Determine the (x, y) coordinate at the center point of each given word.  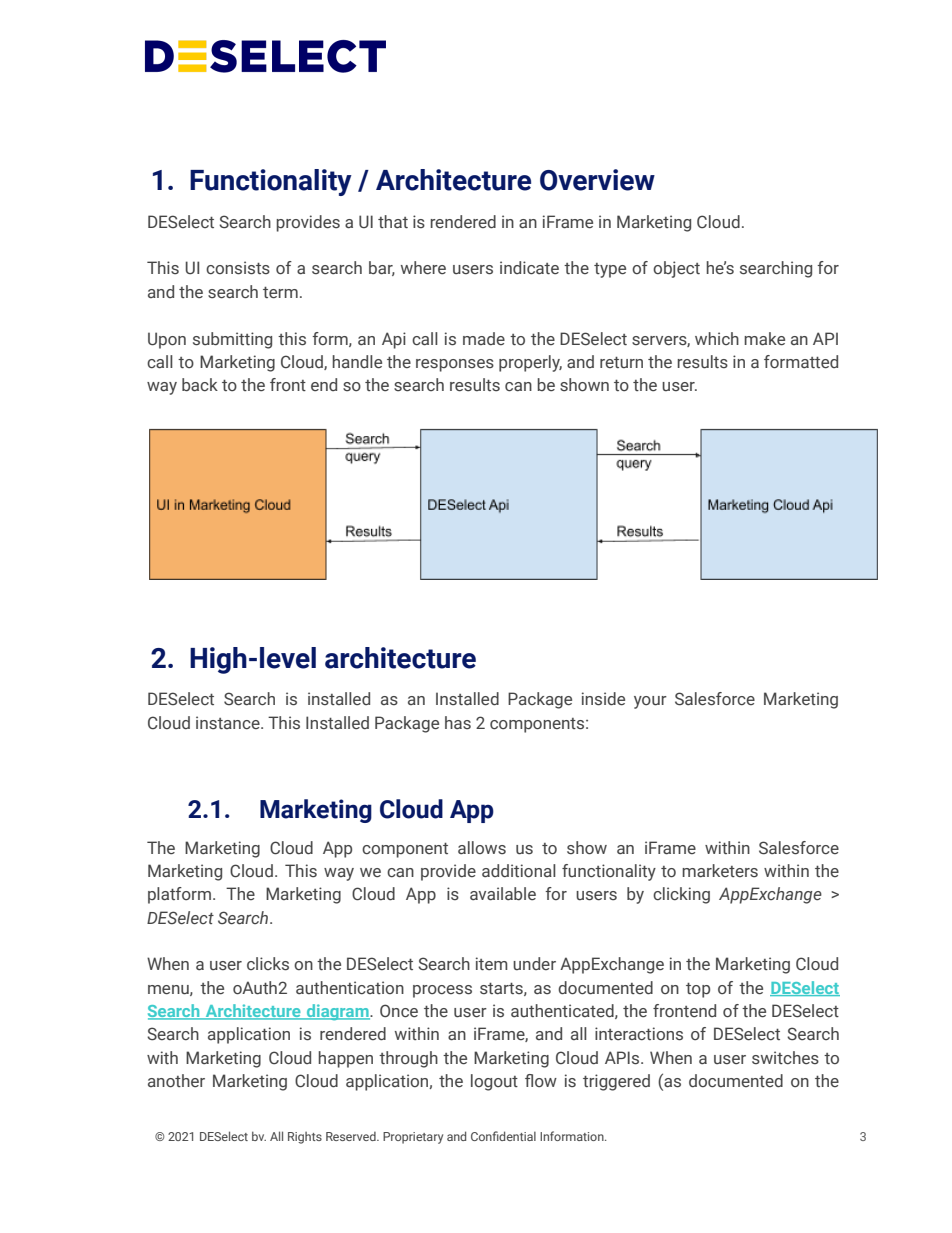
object (676, 269)
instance (229, 723)
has (458, 723)
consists (238, 268)
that (393, 221)
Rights (305, 1138)
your (650, 702)
